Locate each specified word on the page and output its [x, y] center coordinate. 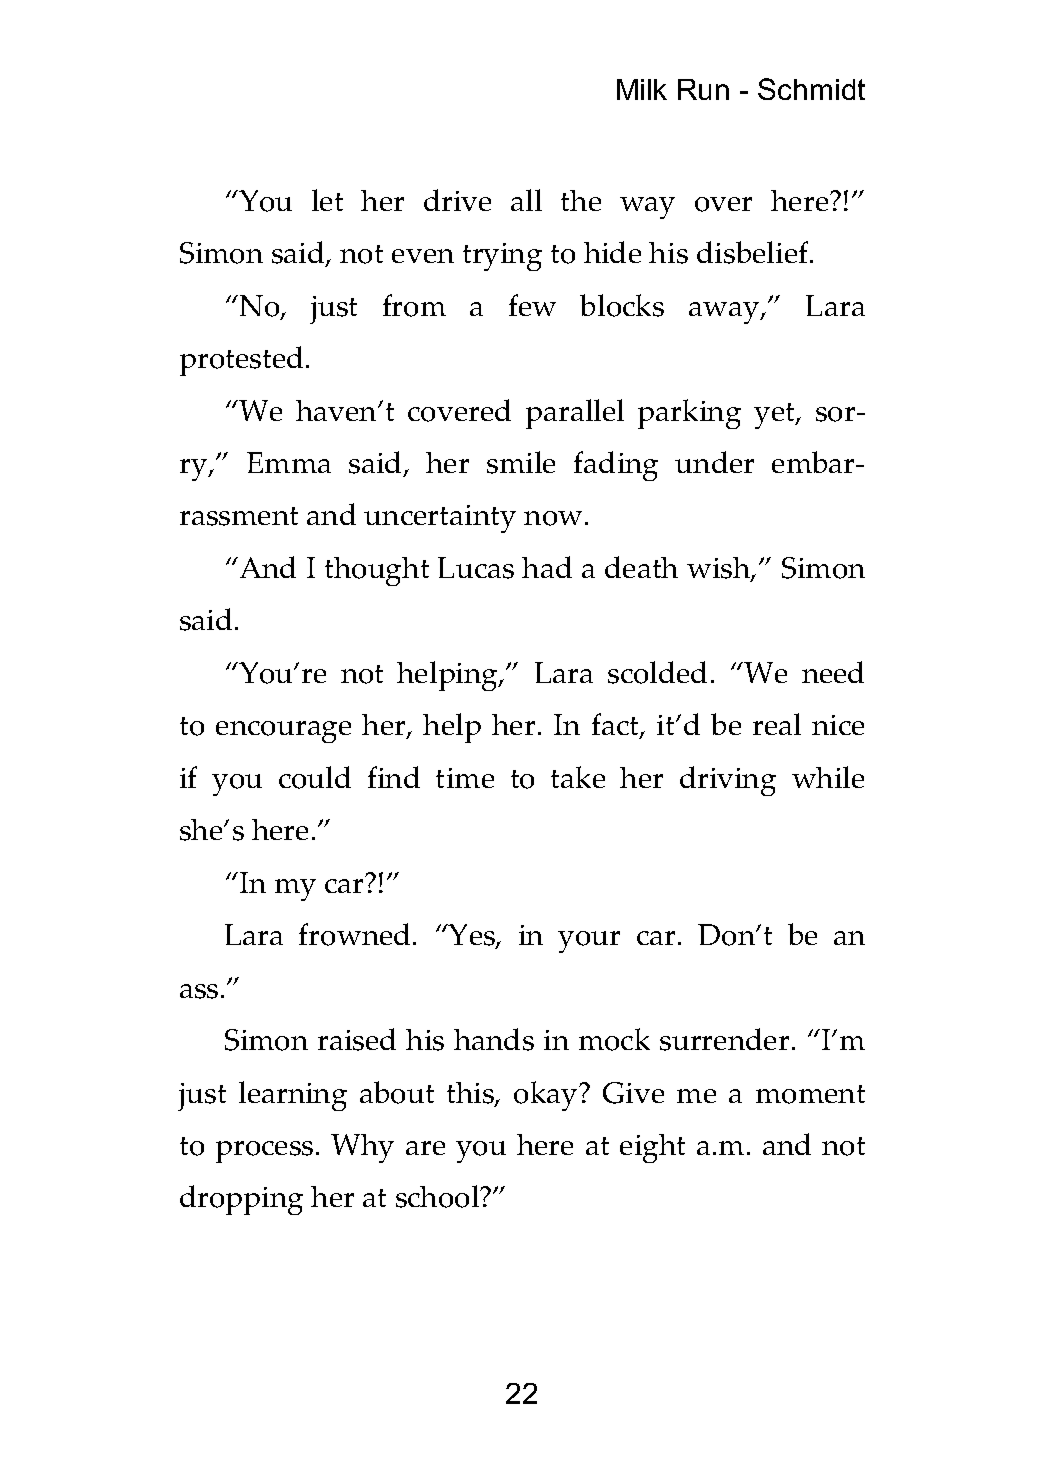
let [327, 200]
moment [810, 1094]
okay [547, 1096]
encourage [283, 732]
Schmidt [811, 89]
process [264, 1152]
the [581, 200]
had [547, 567]
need [833, 672]
